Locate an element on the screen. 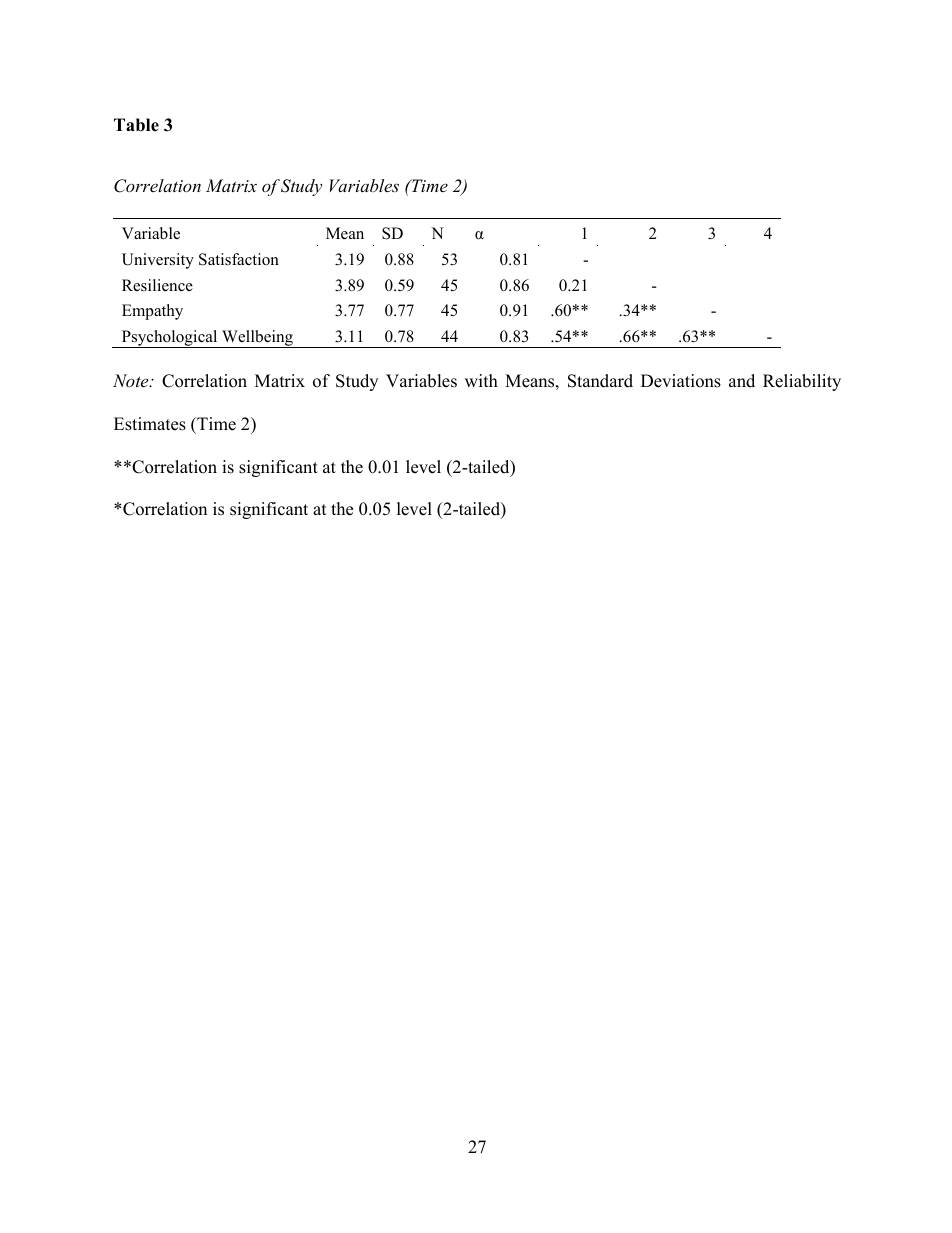 This screenshot has height=1233, width=952. Estimates is located at coordinates (150, 424).
